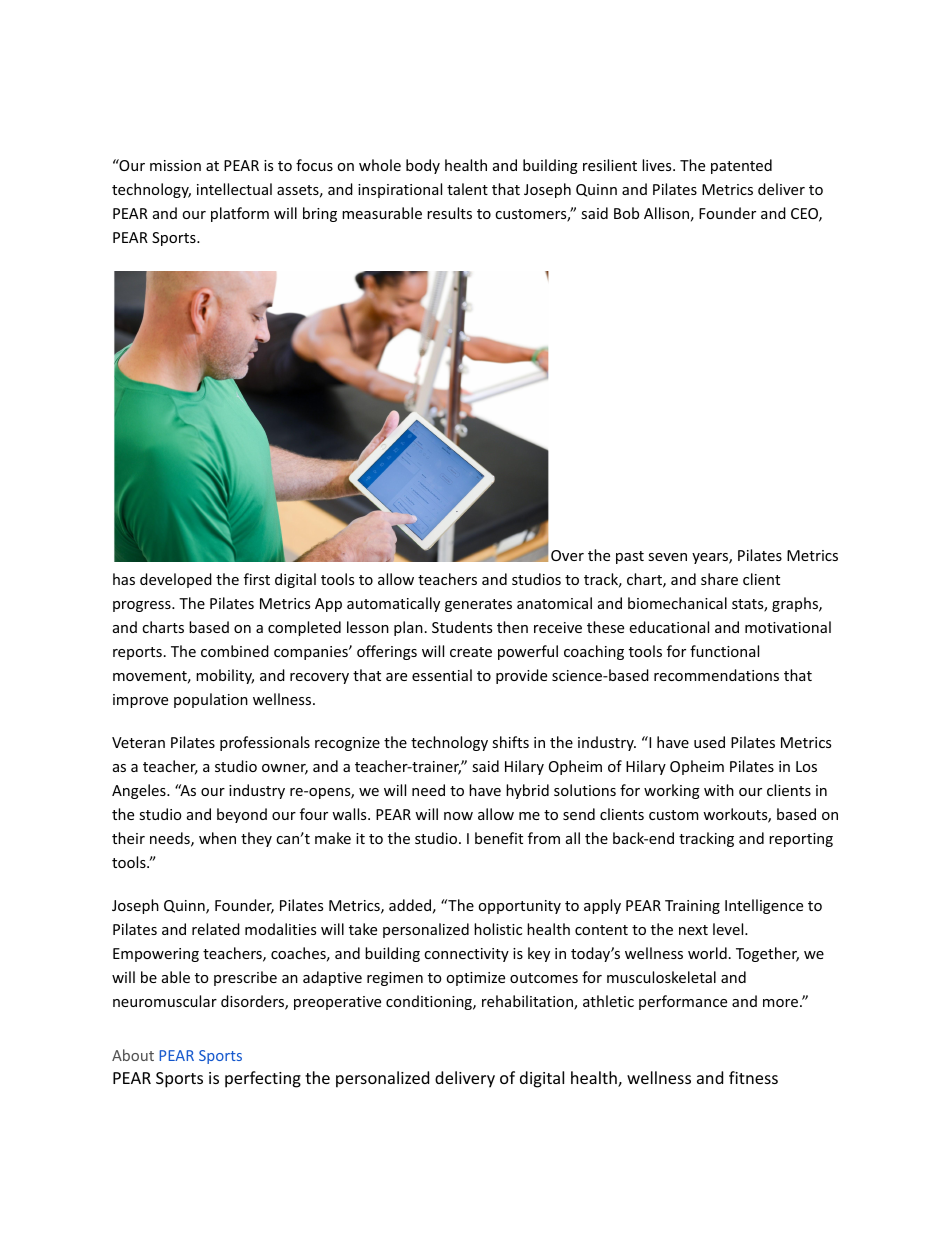  What do you see at coordinates (234, 189) in the screenshot?
I see `intellectual` at bounding box center [234, 189].
